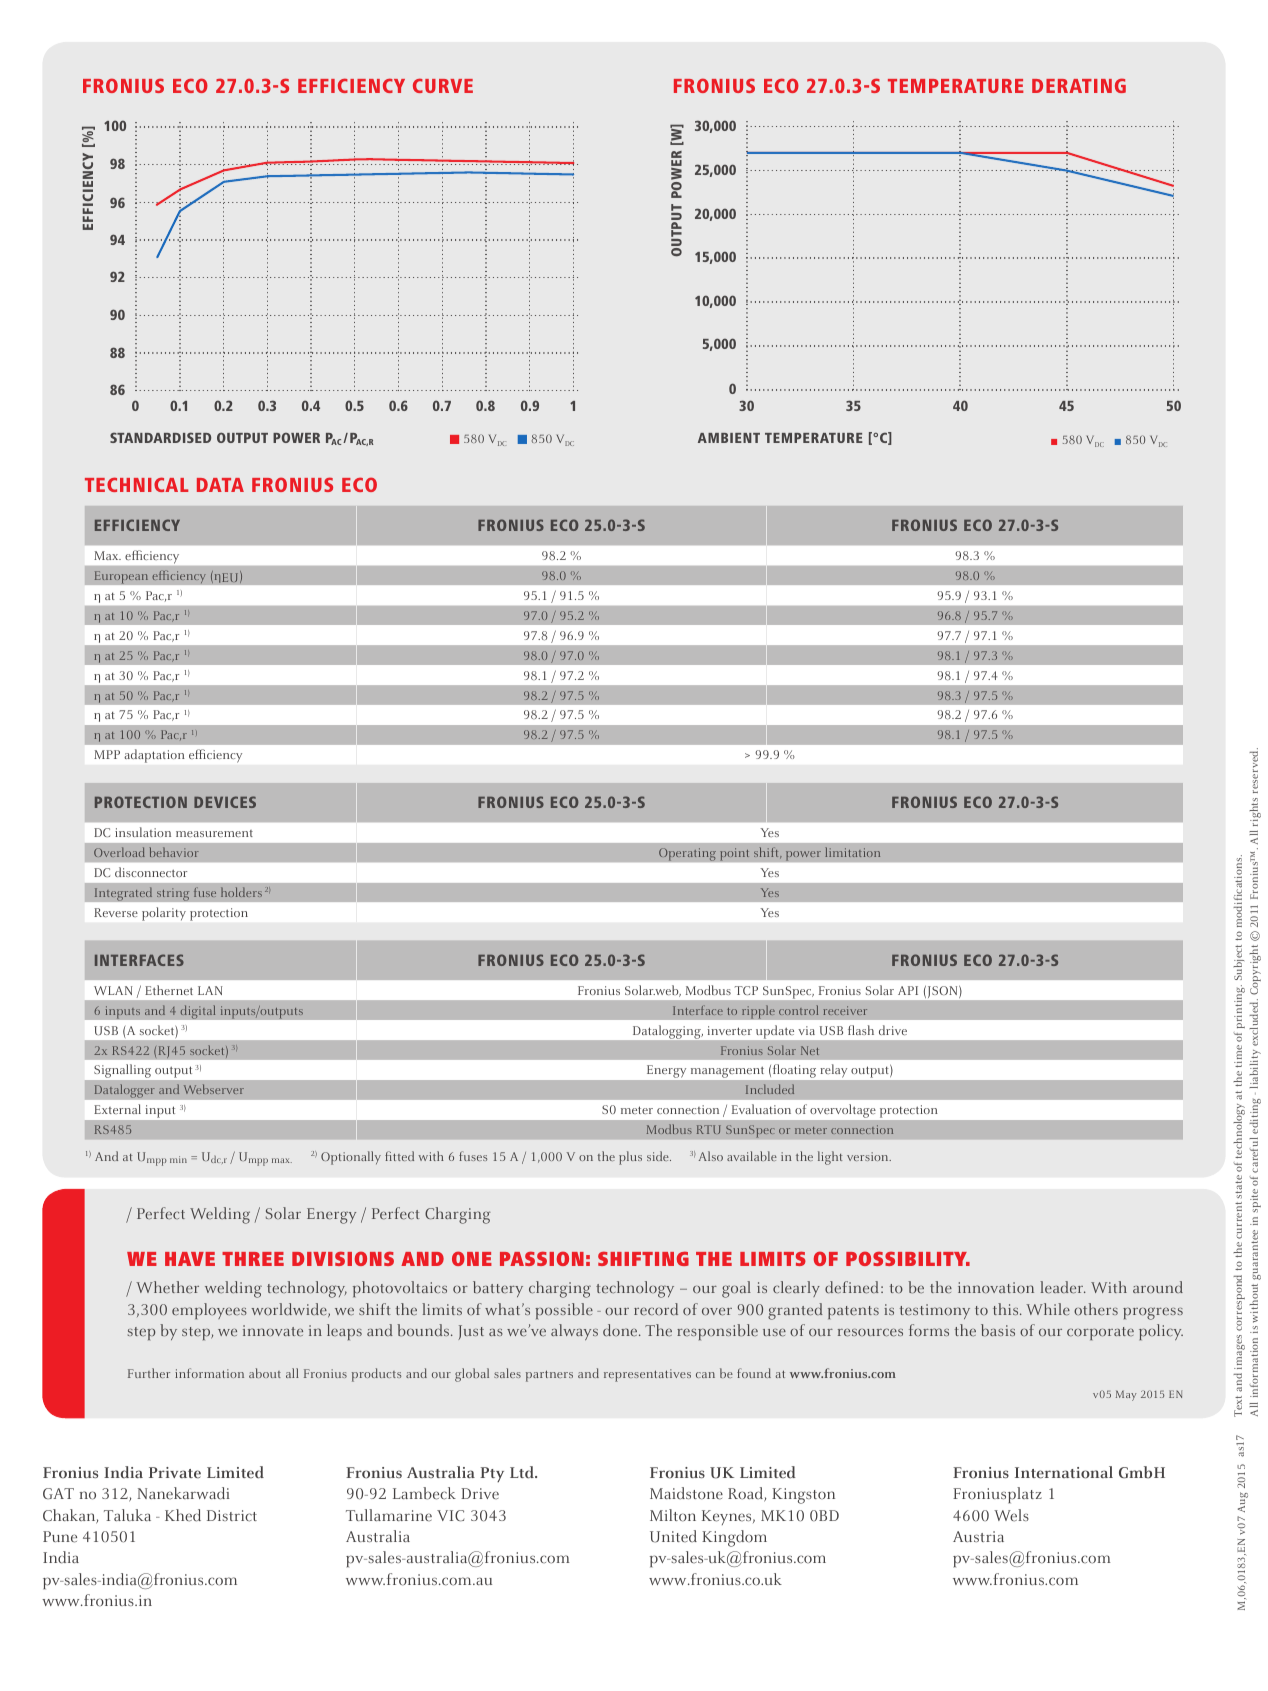 The width and height of the document is (1268, 1691). Describe the element at coordinates (136, 484) in the document. I see `TECHNICAL` at that location.
